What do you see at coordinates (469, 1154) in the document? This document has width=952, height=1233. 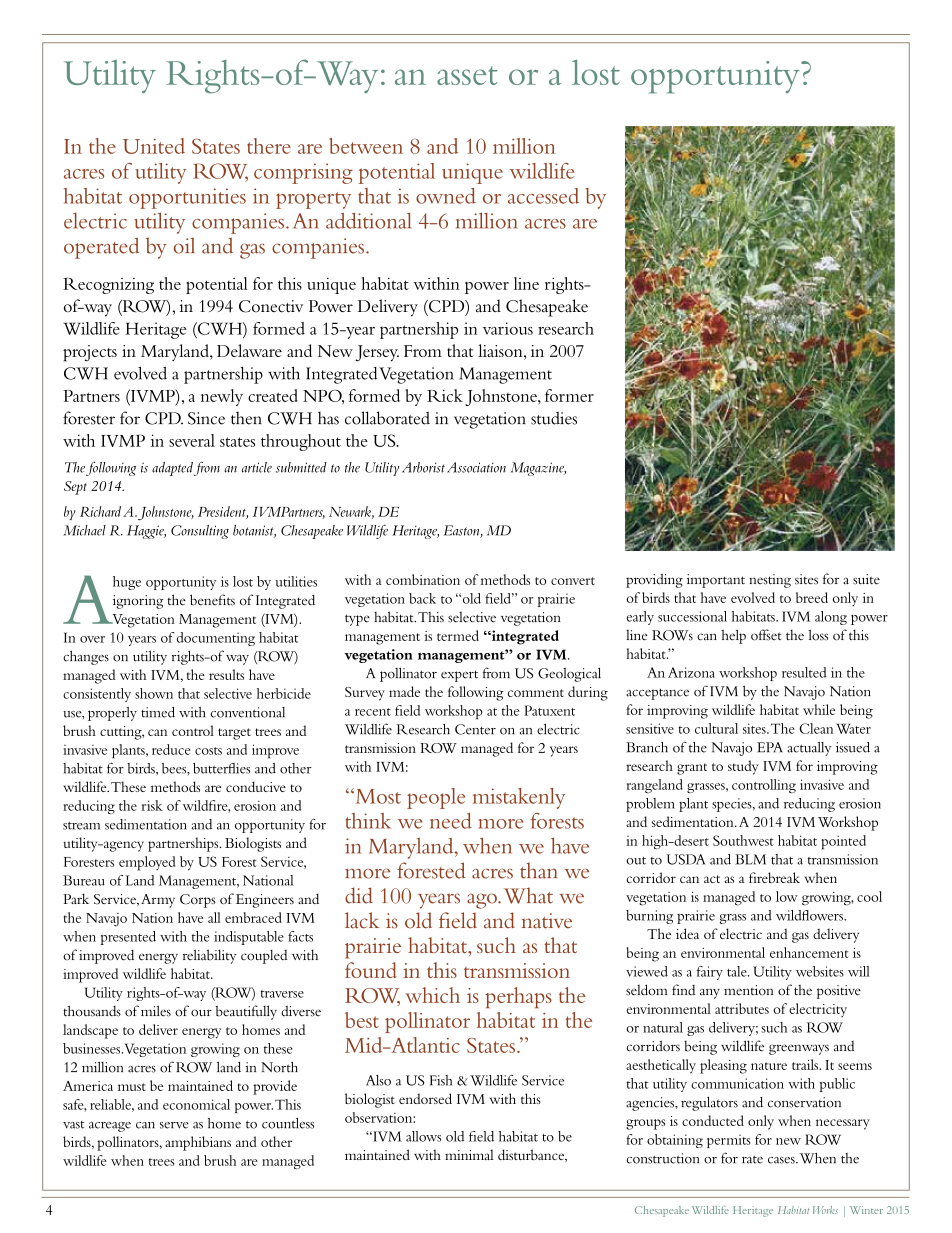 I see `minimal` at bounding box center [469, 1154].
